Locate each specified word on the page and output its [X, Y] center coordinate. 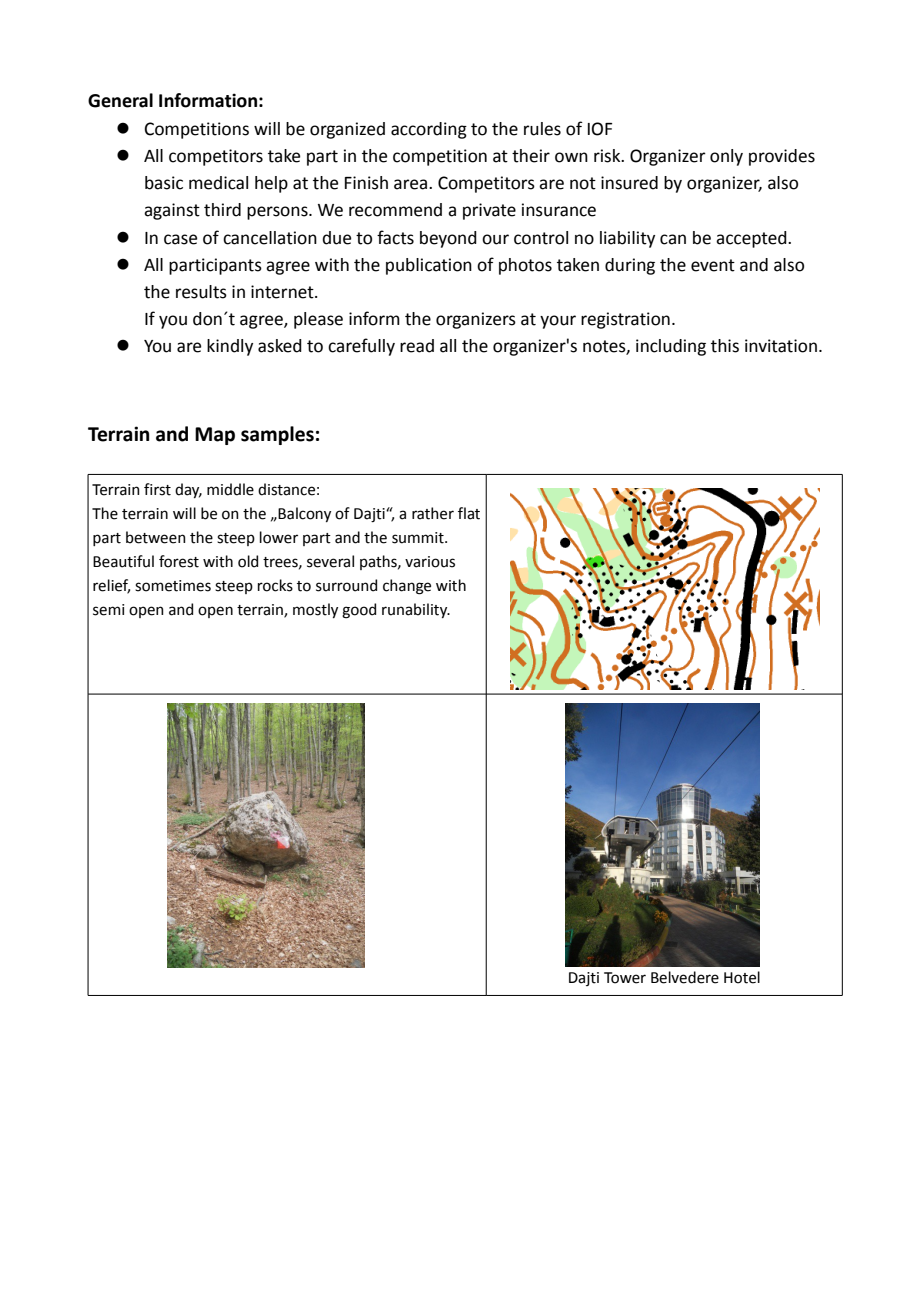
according [429, 130]
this [725, 346]
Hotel [742, 977]
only [726, 157]
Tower [625, 978]
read [417, 346]
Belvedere [685, 977]
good [359, 611]
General [120, 100]
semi [108, 610]
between [156, 537]
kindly [230, 347]
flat [469, 513]
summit [419, 538]
